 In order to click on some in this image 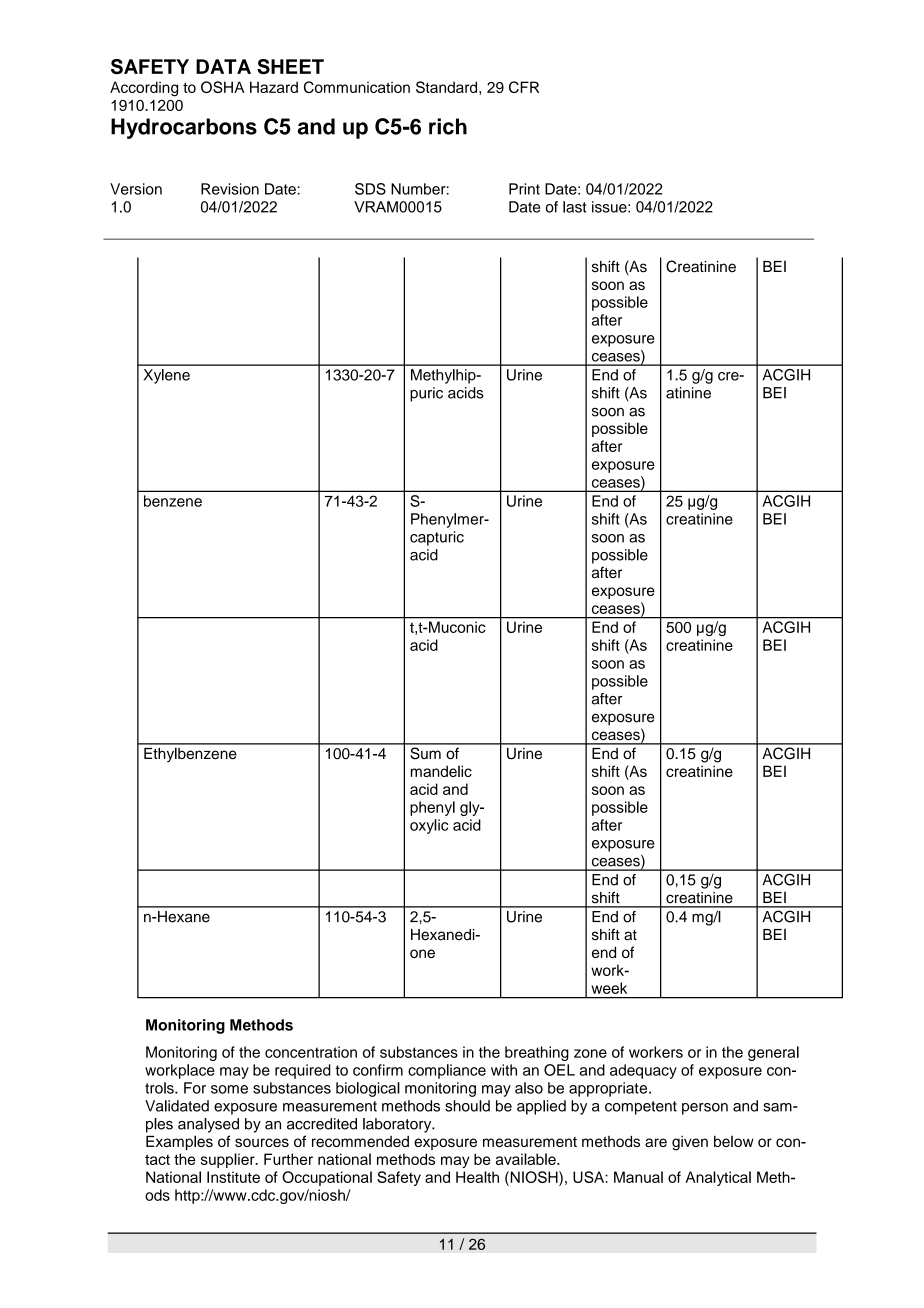, I will do `click(229, 1089)`.
